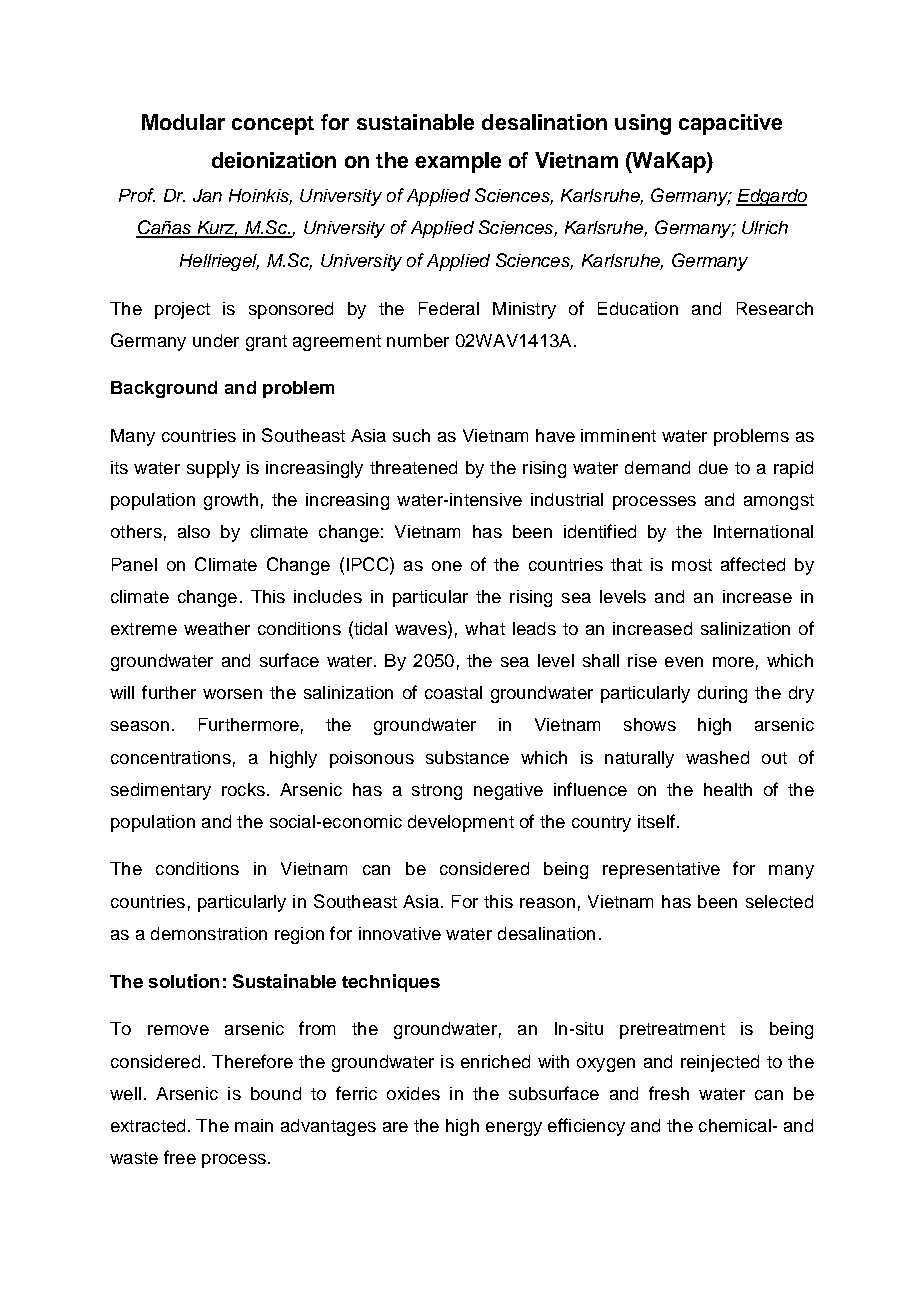 The height and width of the screenshot is (1308, 924). Describe the element at coordinates (180, 1157) in the screenshot. I see `free` at that location.
